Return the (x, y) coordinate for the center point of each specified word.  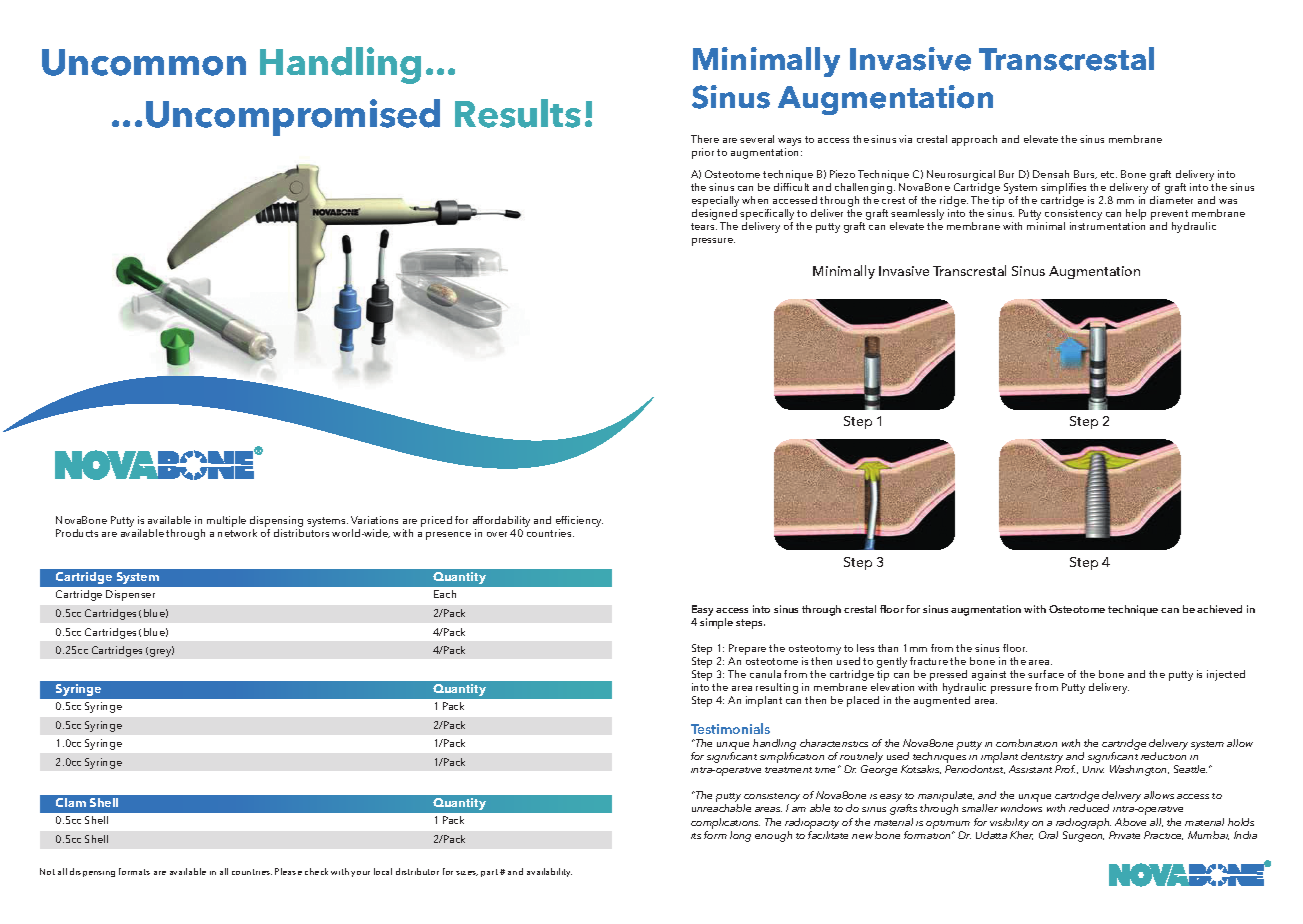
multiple (226, 521)
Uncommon (144, 62)
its (696, 836)
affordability (501, 523)
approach (974, 140)
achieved (1219, 609)
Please (288, 871)
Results (518, 113)
